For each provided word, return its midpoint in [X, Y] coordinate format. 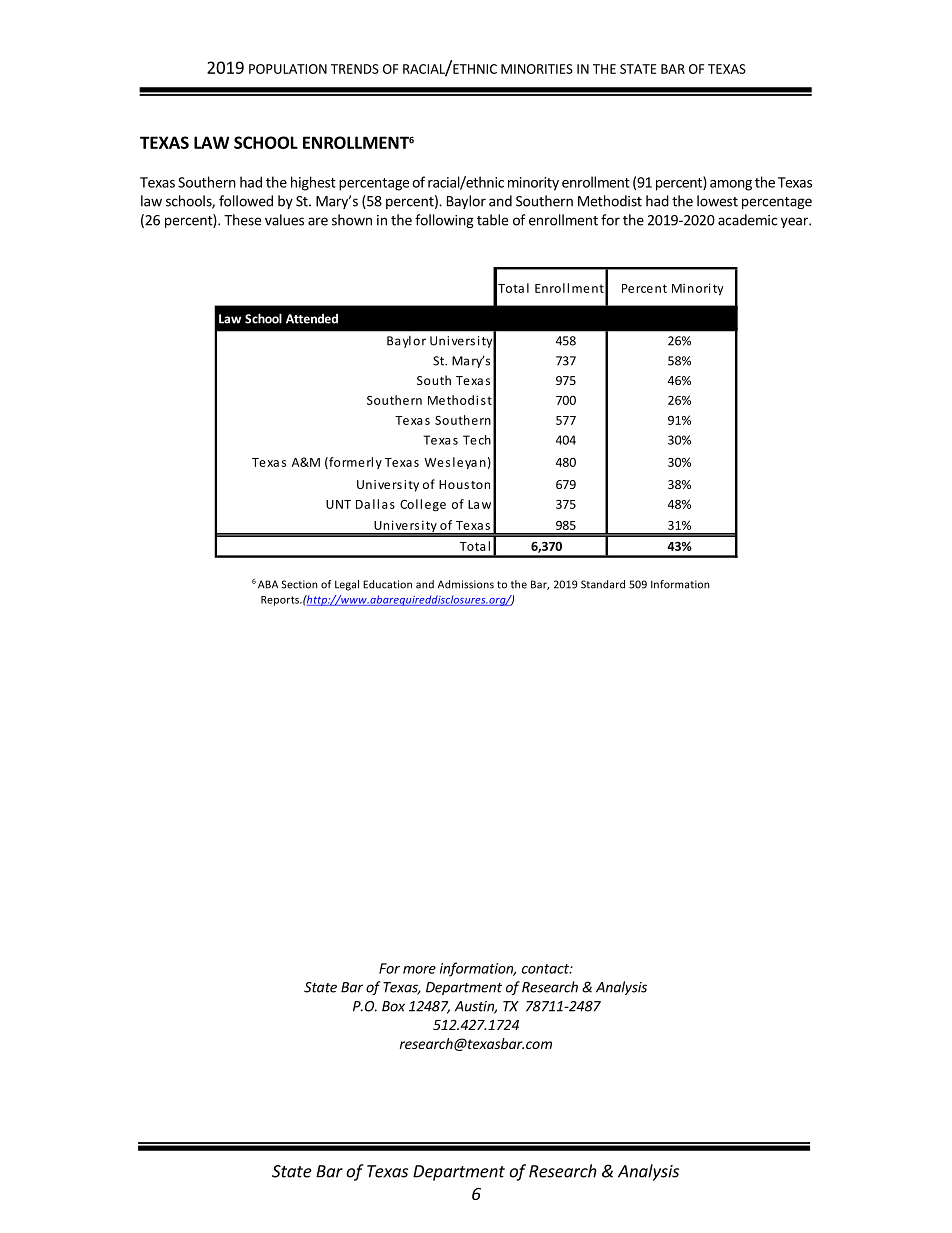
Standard [603, 584]
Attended [312, 319]
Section [299, 584]
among [731, 185]
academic [747, 220]
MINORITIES [537, 69]
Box [393, 1006]
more [419, 970]
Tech [477, 440]
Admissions [466, 584]
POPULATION [288, 69]
